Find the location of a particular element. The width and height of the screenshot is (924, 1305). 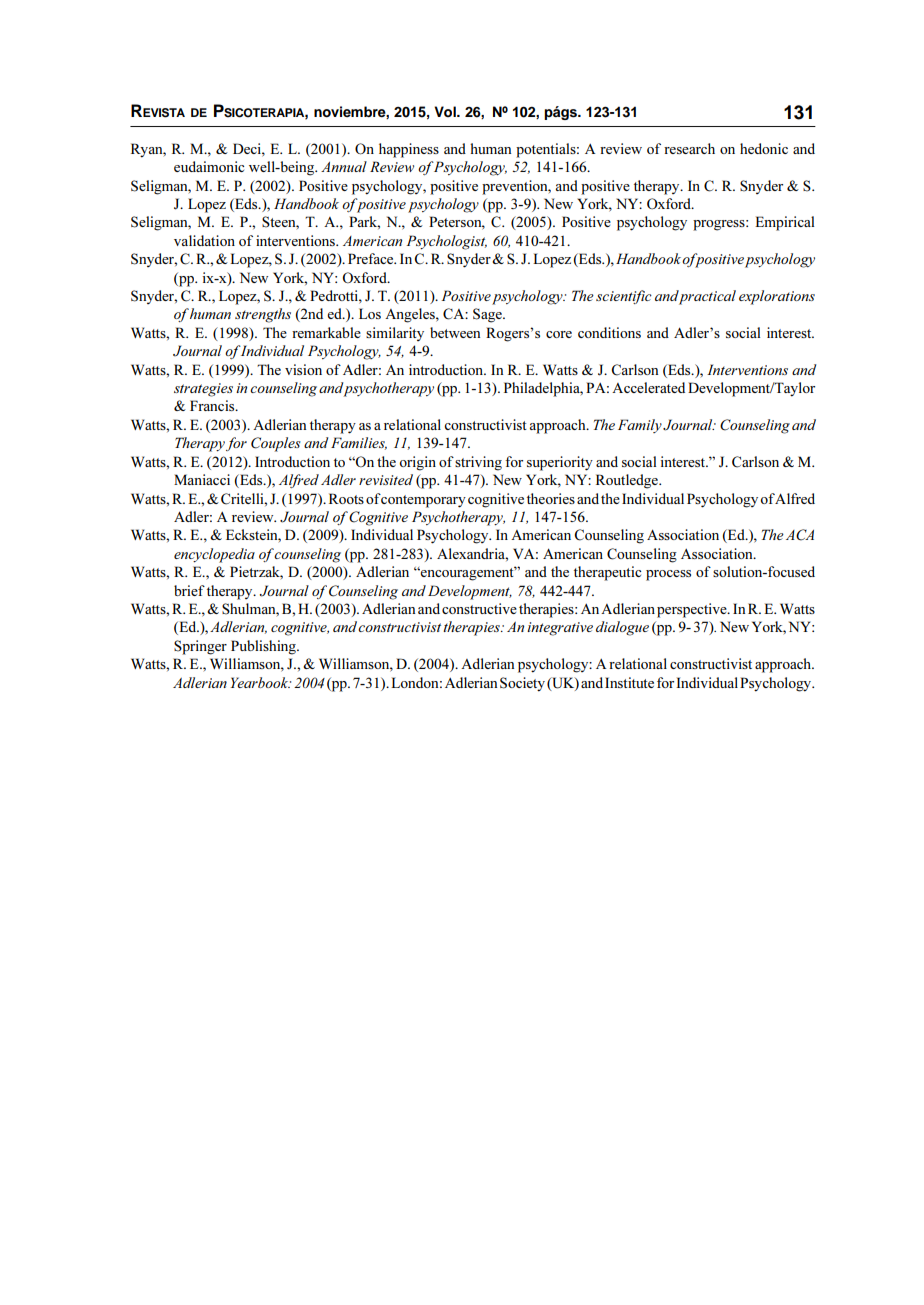

research is located at coordinates (689, 148).
